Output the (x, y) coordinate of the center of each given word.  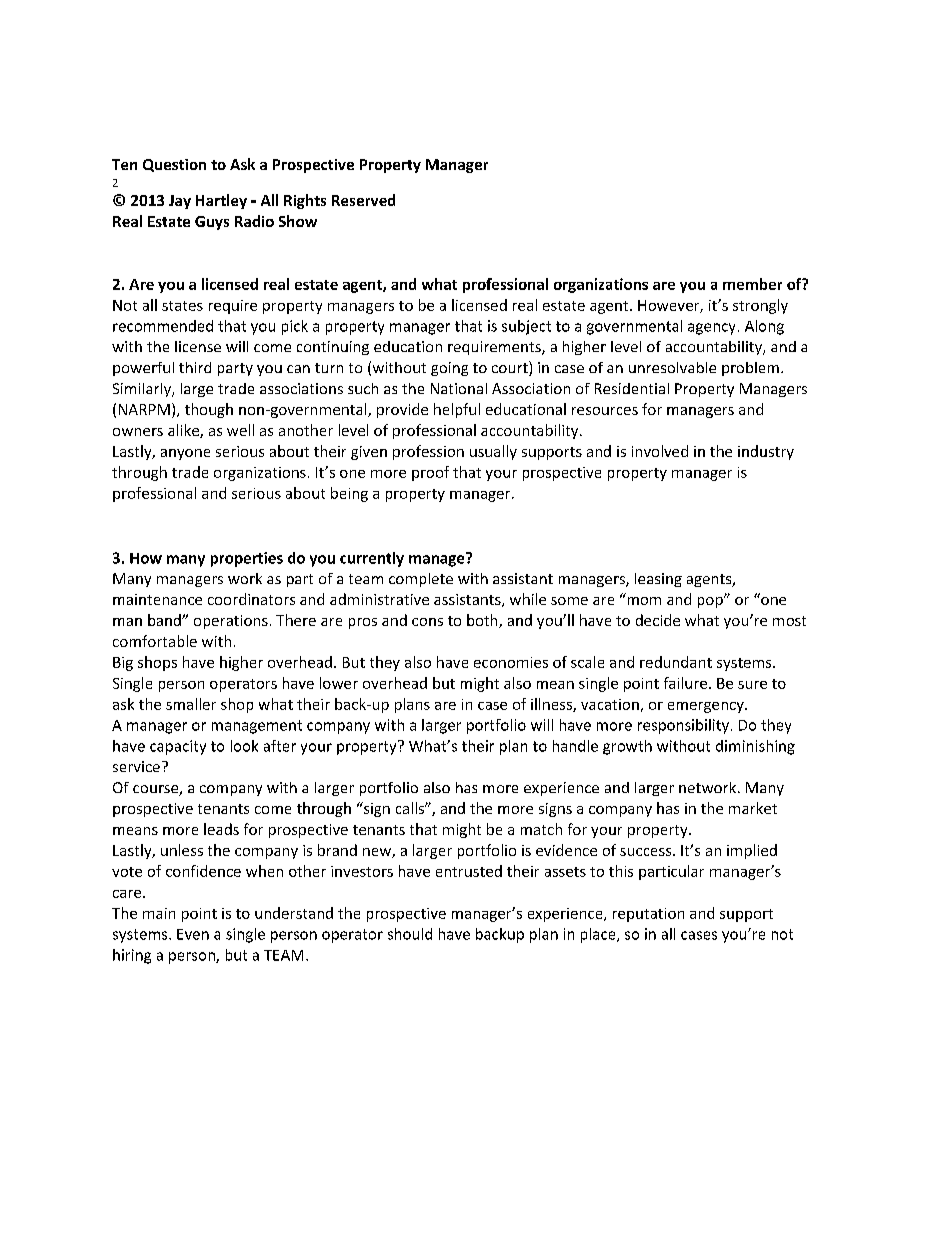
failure (685, 683)
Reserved (363, 200)
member (752, 284)
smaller (191, 704)
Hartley (221, 201)
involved (660, 451)
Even (193, 934)
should (410, 934)
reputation (648, 915)
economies (511, 662)
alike (184, 431)
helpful (457, 410)
